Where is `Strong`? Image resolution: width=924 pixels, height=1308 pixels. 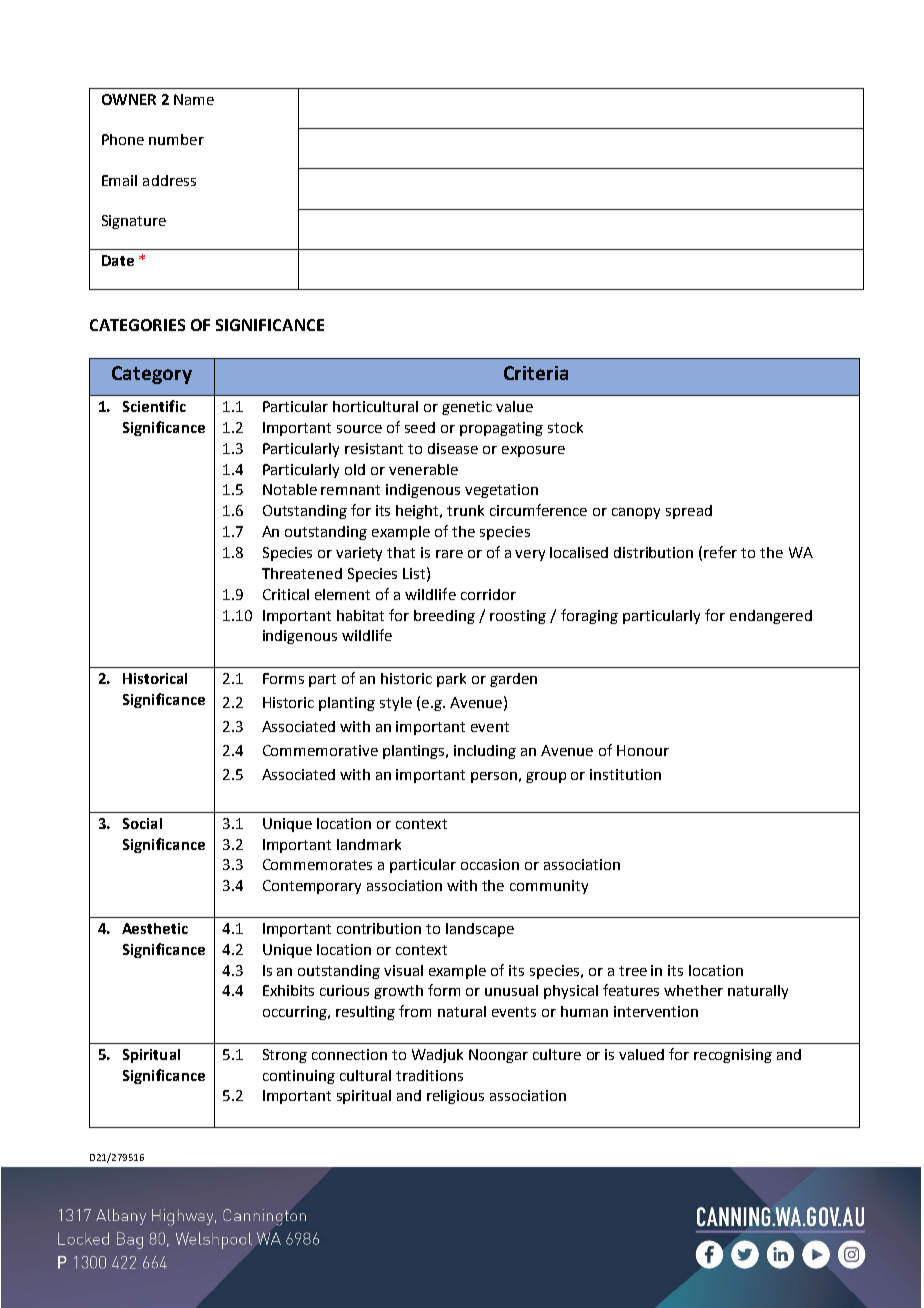
Strong is located at coordinates (285, 1056).
